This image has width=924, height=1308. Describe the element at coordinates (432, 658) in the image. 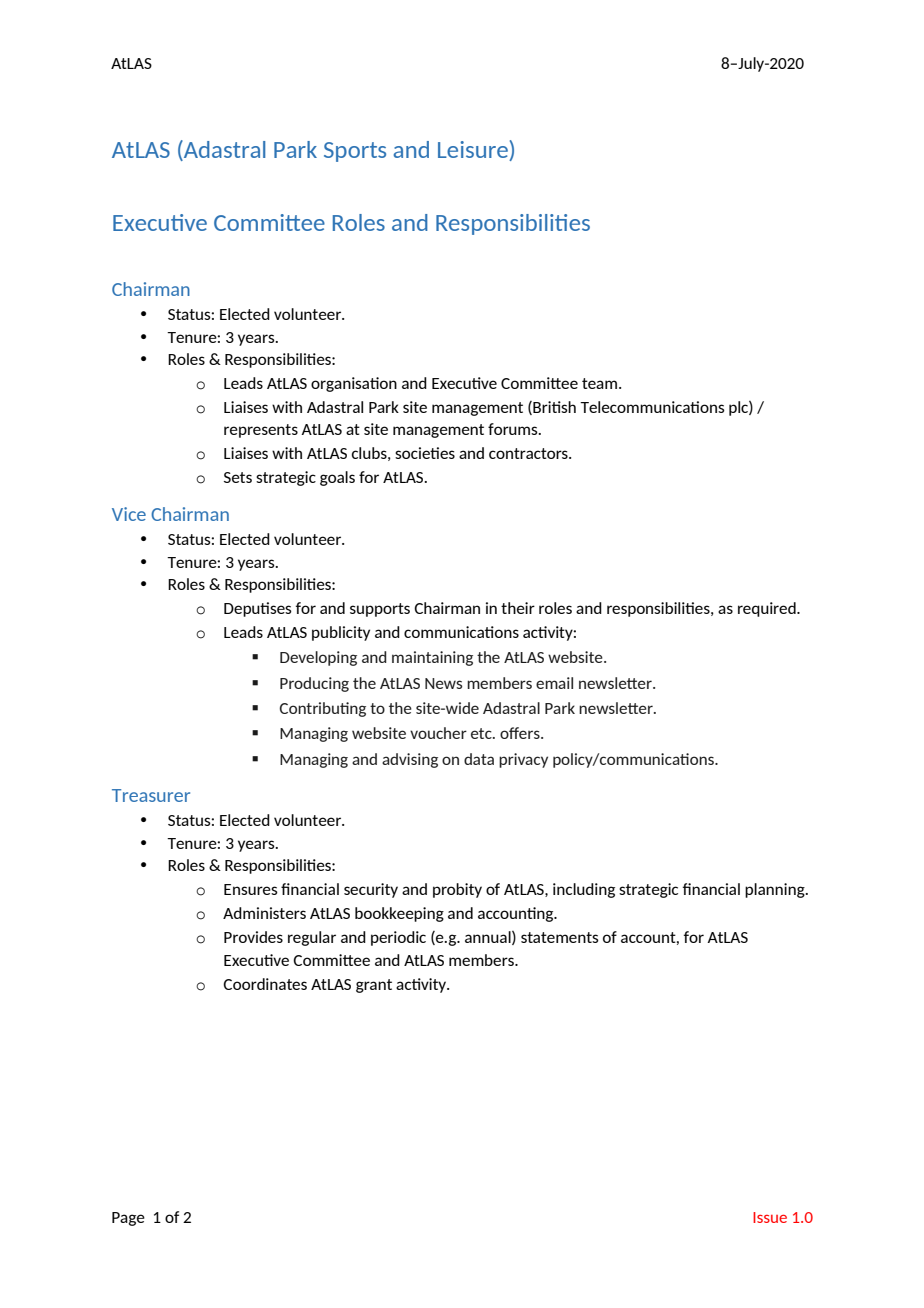

I see `maintaining` at that location.
